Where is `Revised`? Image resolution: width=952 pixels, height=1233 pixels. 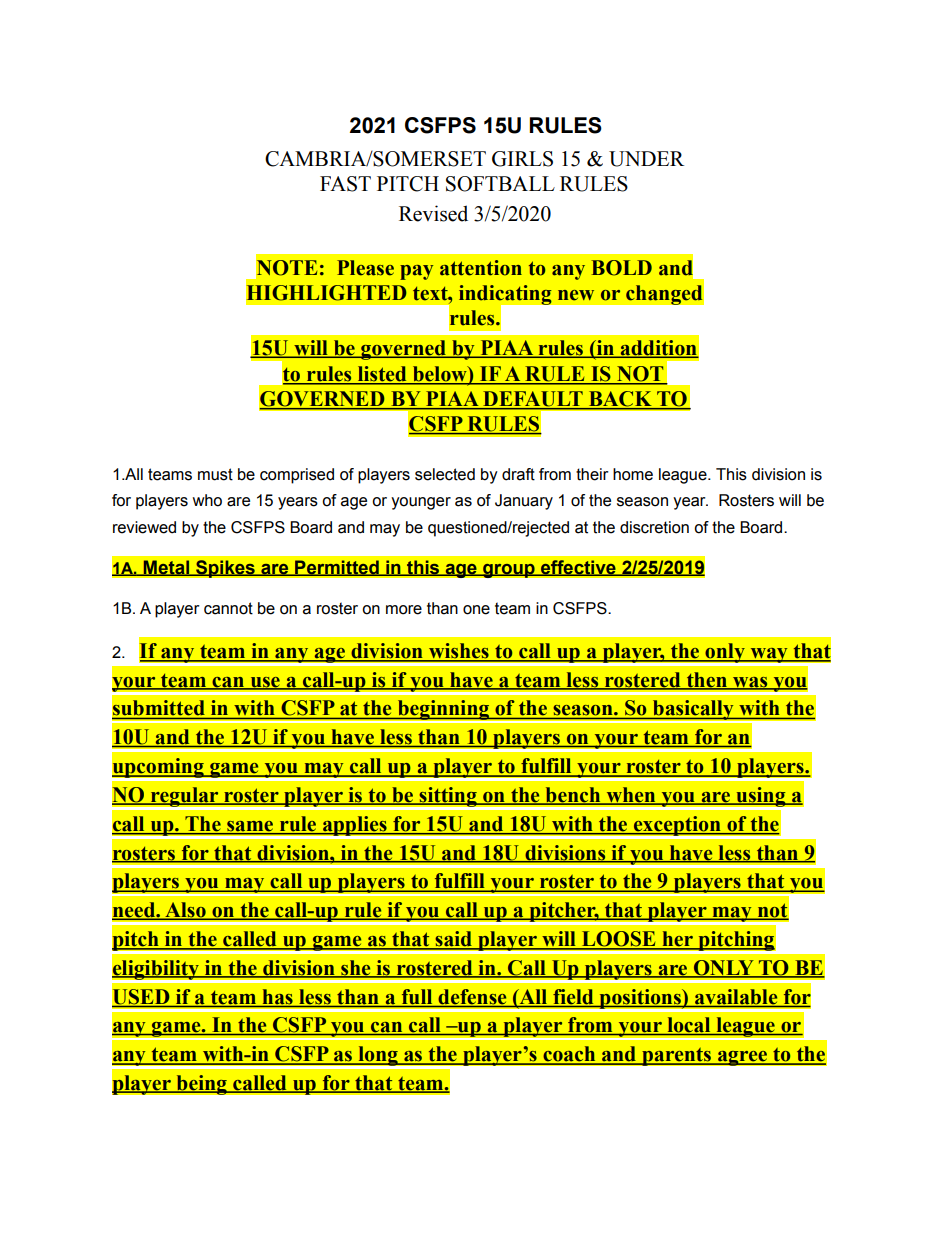 Revised is located at coordinates (433, 213).
